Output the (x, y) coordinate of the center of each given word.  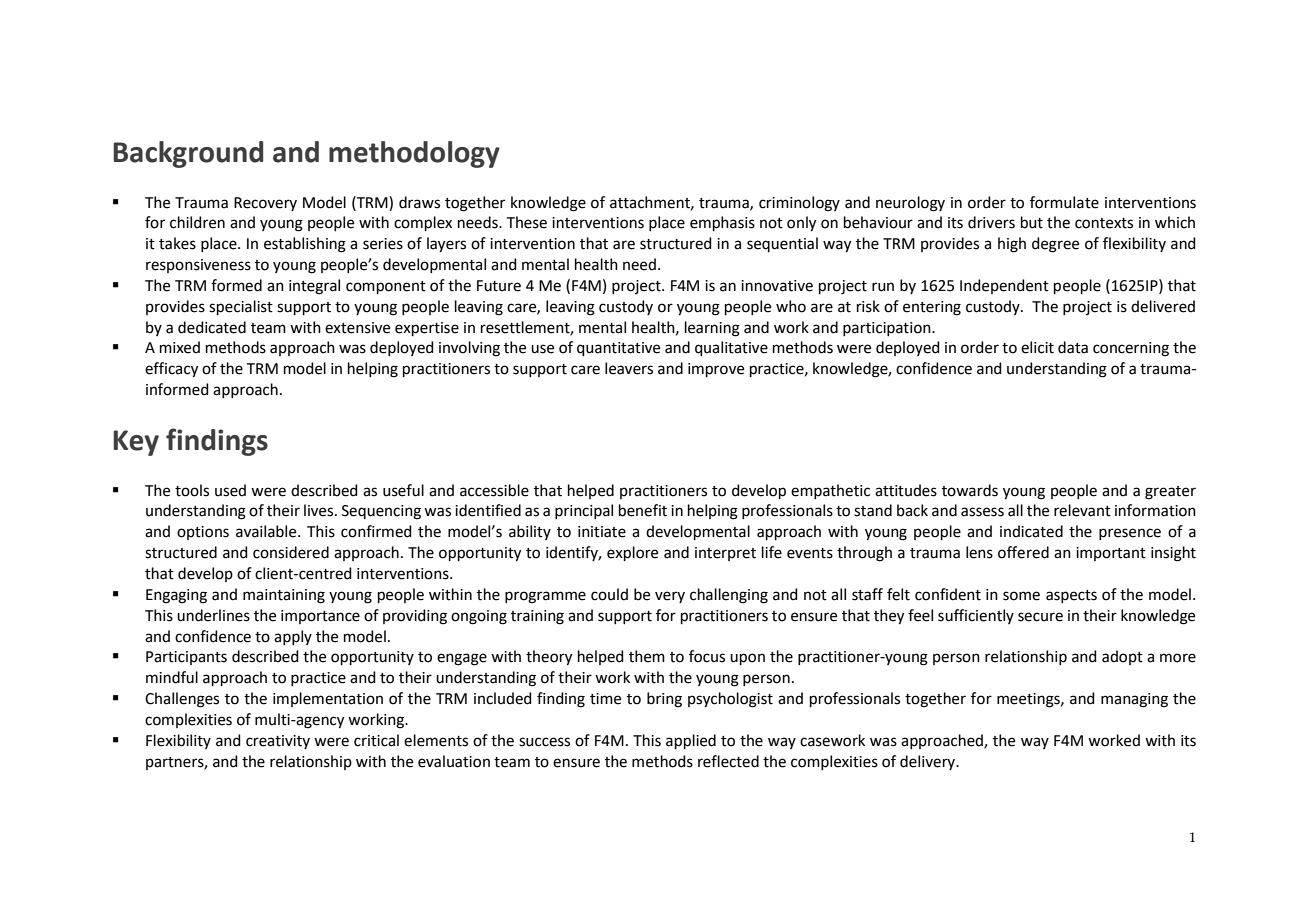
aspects (1071, 596)
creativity (278, 742)
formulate (1064, 202)
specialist (241, 307)
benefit (643, 510)
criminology (799, 204)
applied (691, 741)
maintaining (284, 596)
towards (970, 490)
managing (1134, 700)
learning (712, 329)
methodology (414, 154)
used (230, 490)
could (609, 594)
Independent (1004, 286)
